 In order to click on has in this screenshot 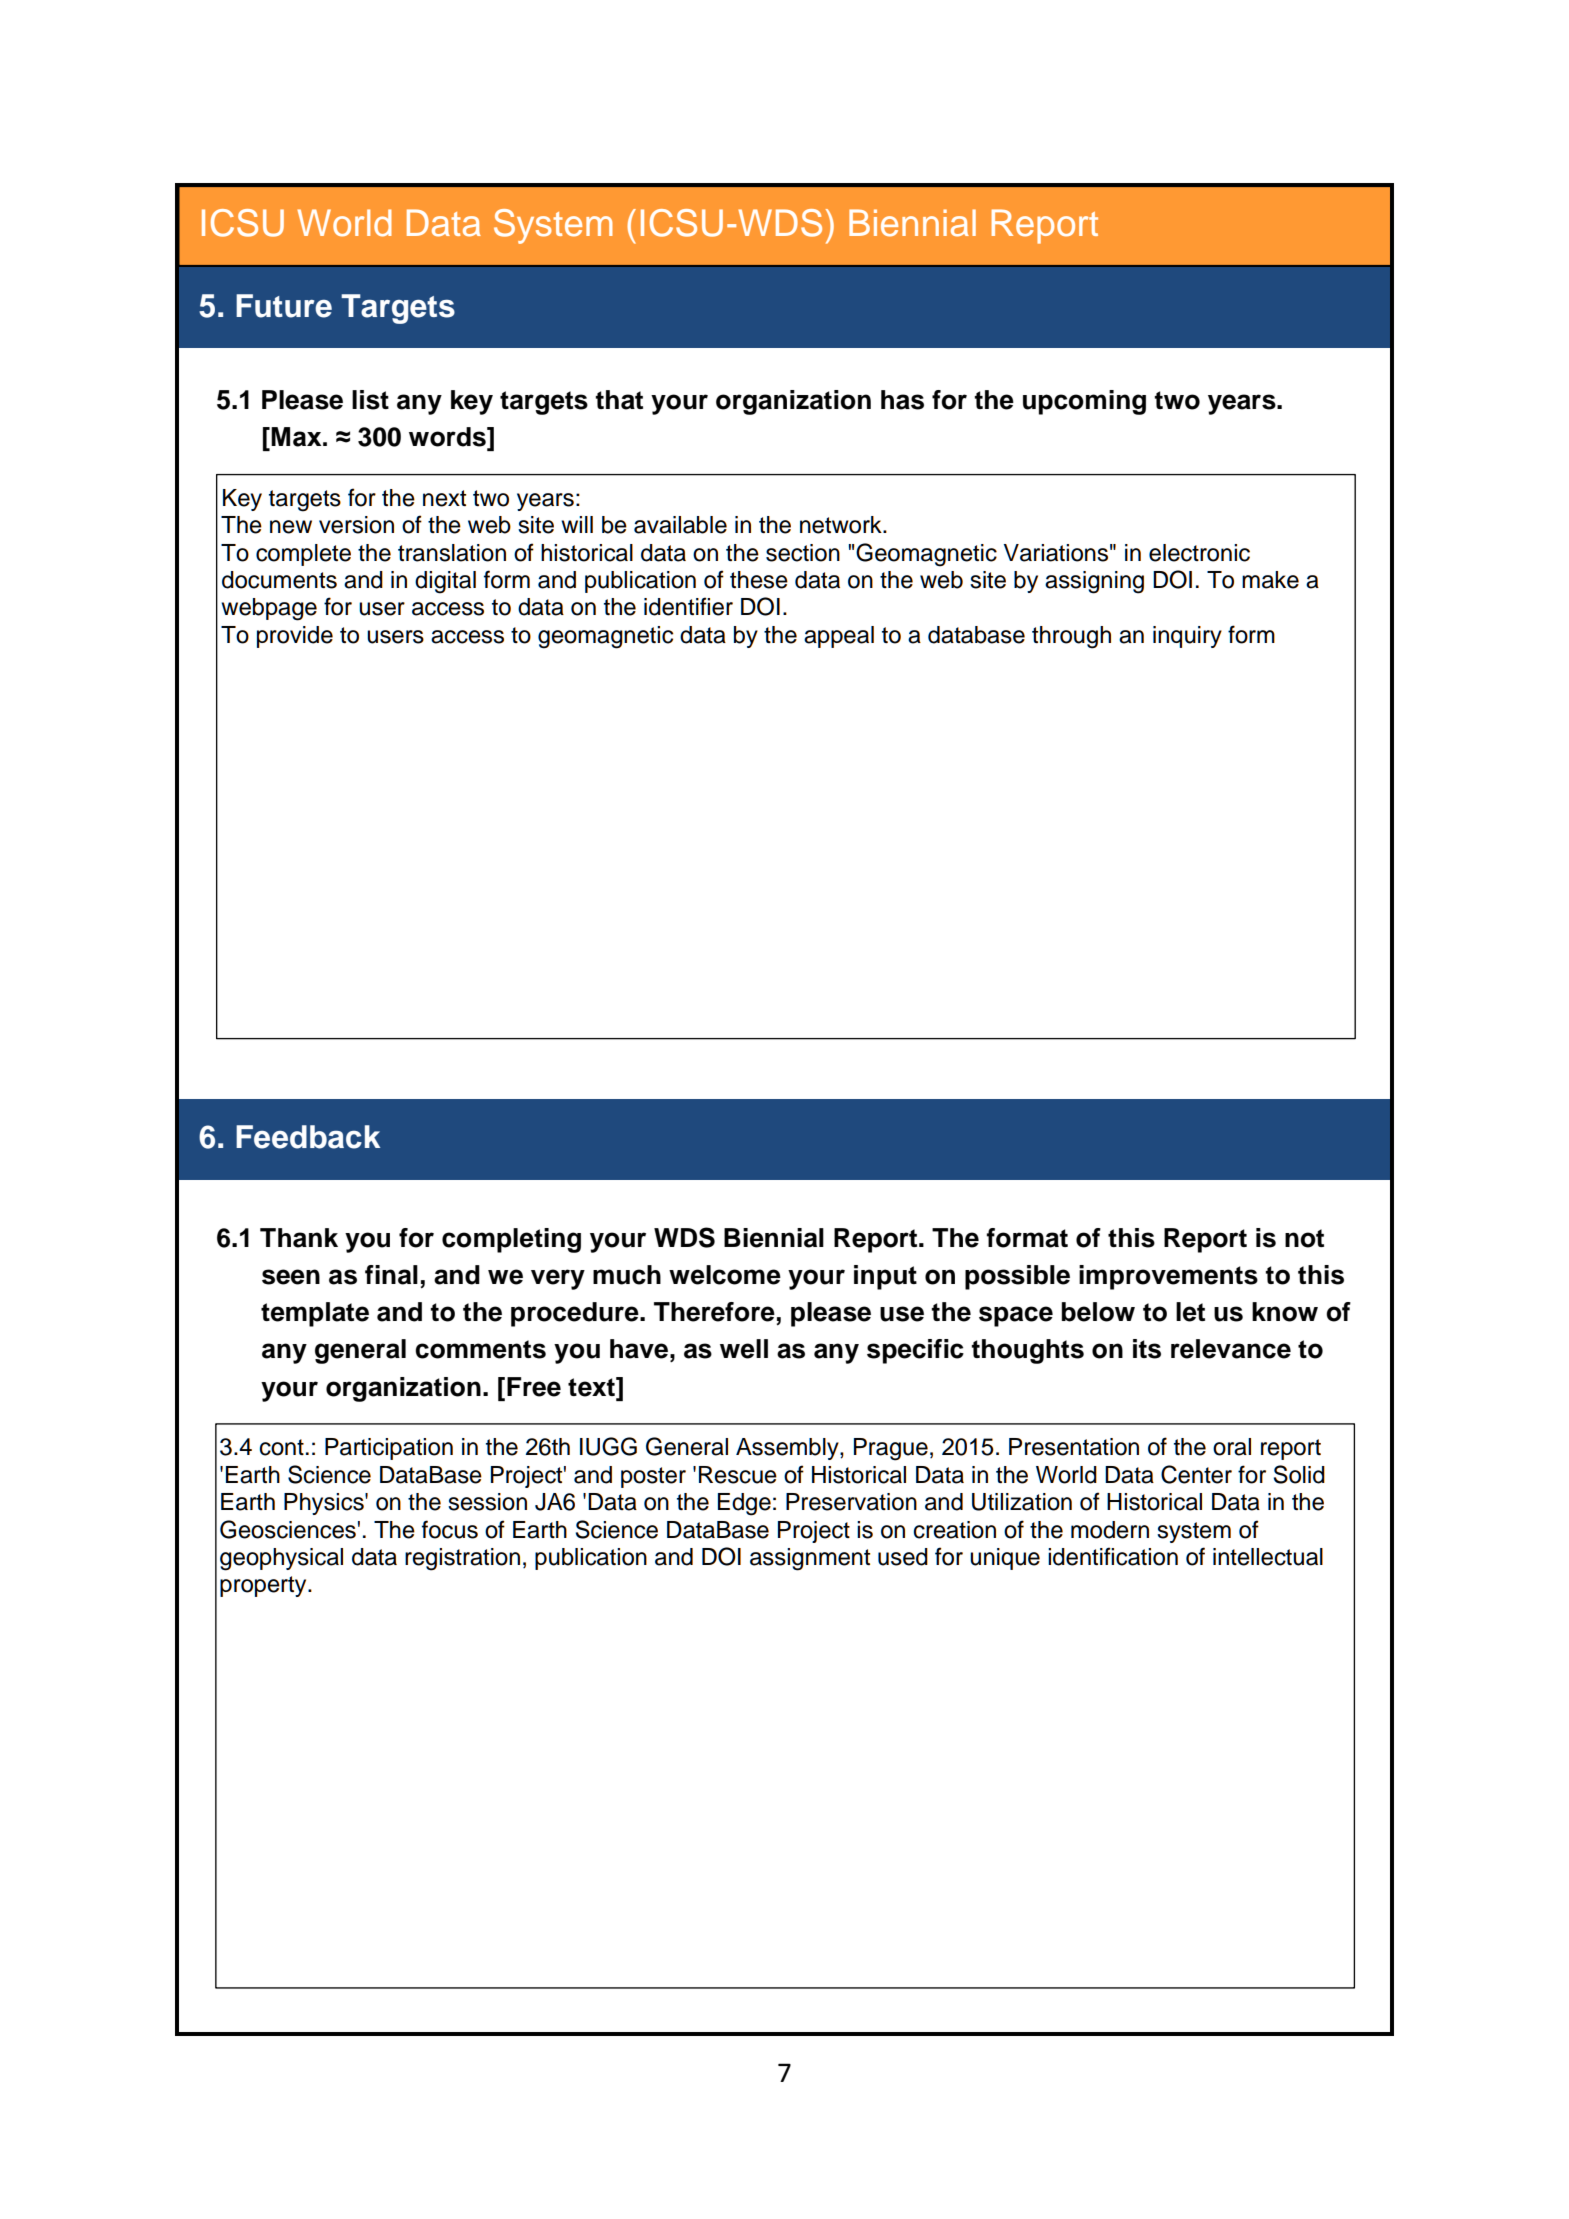, I will do `click(902, 400)`.
